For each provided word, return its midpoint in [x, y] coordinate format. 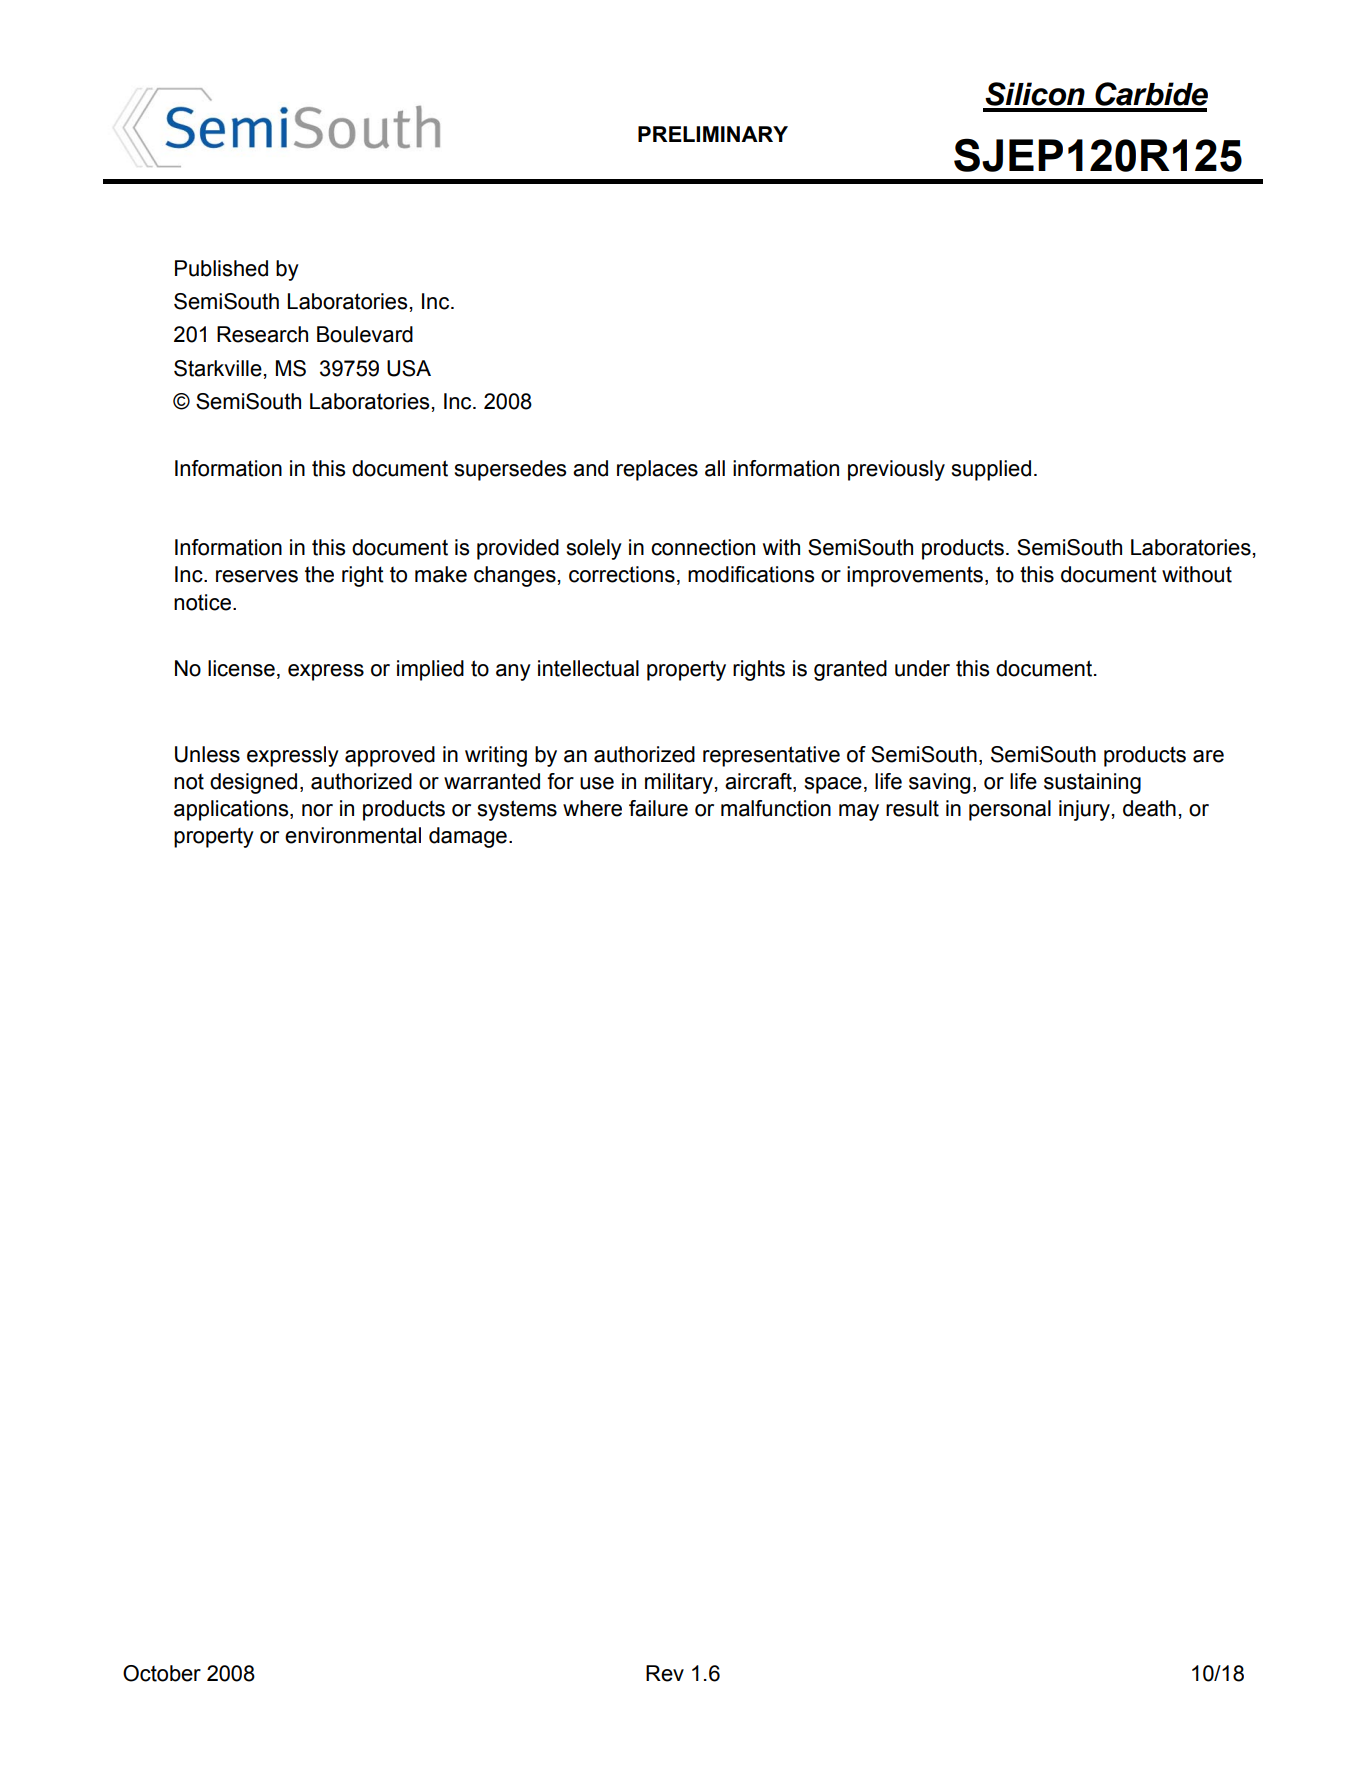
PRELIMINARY [713, 134]
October [162, 1673]
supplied [991, 470]
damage [468, 837]
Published [221, 268]
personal [1010, 810]
